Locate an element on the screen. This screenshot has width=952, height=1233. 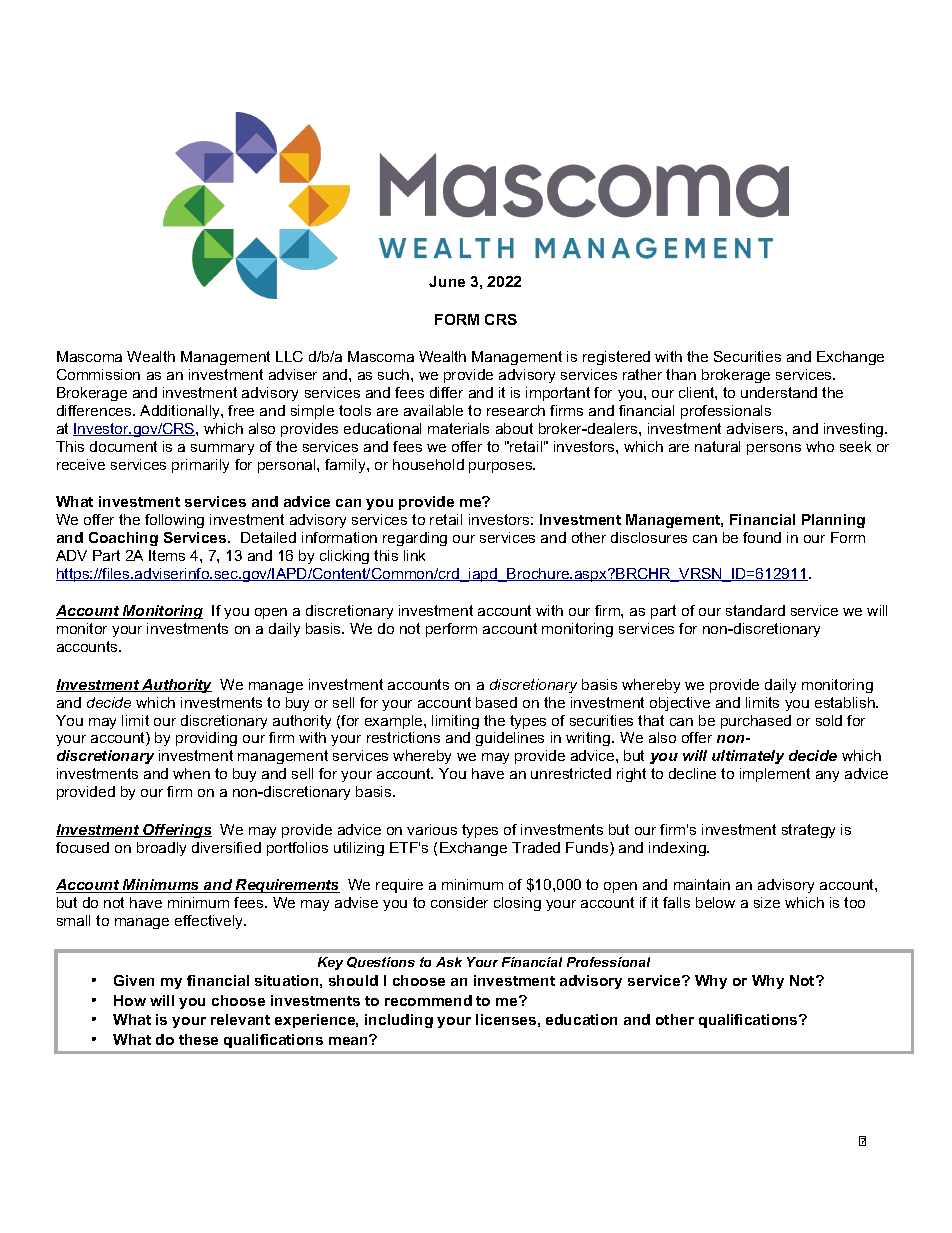
How is located at coordinates (130, 1000).
